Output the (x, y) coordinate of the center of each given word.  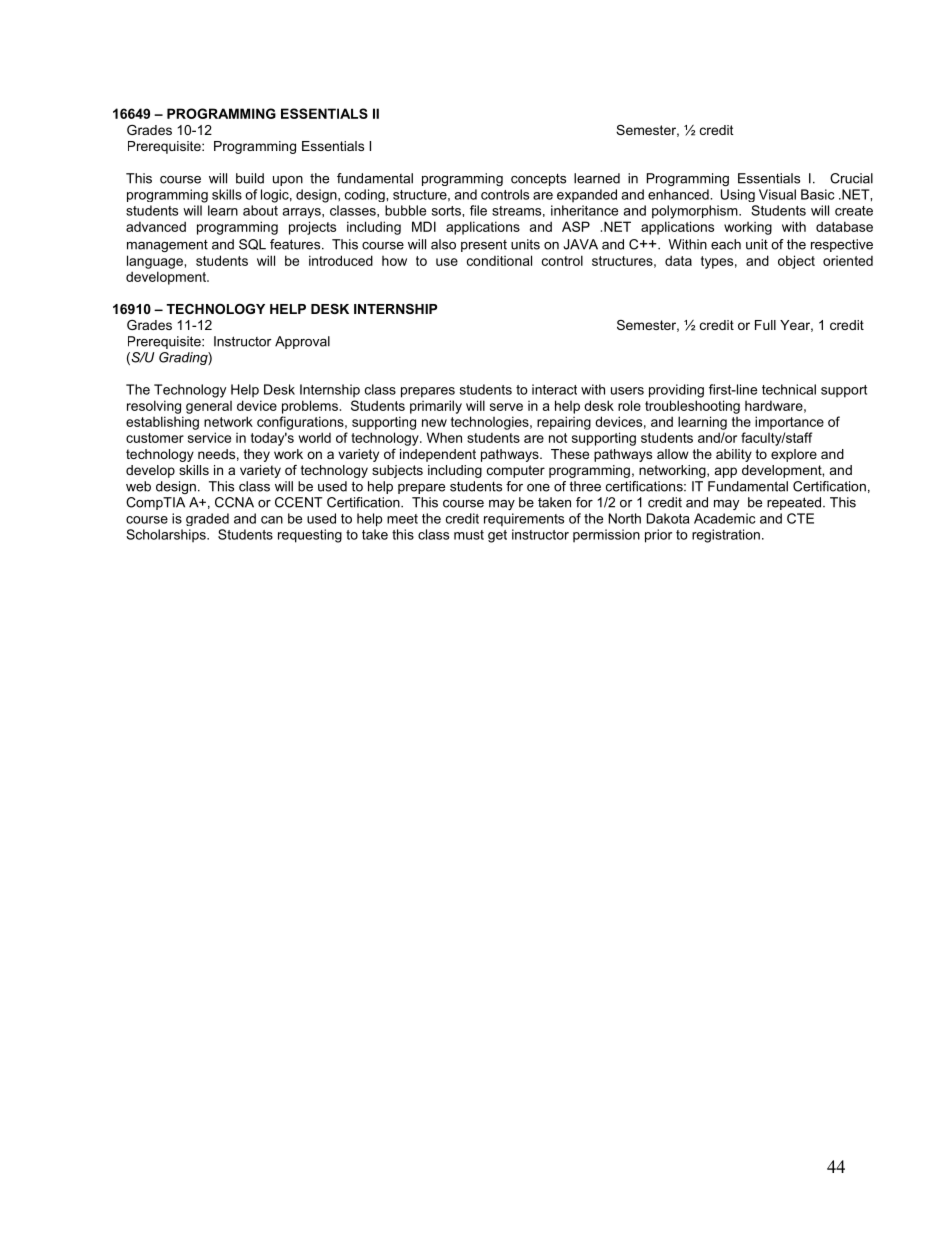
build (250, 178)
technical (789, 389)
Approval (302, 342)
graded (207, 519)
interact (554, 389)
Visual (777, 194)
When (444, 437)
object (796, 262)
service (209, 437)
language (155, 262)
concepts (538, 179)
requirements (524, 520)
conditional (499, 260)
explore (794, 455)
